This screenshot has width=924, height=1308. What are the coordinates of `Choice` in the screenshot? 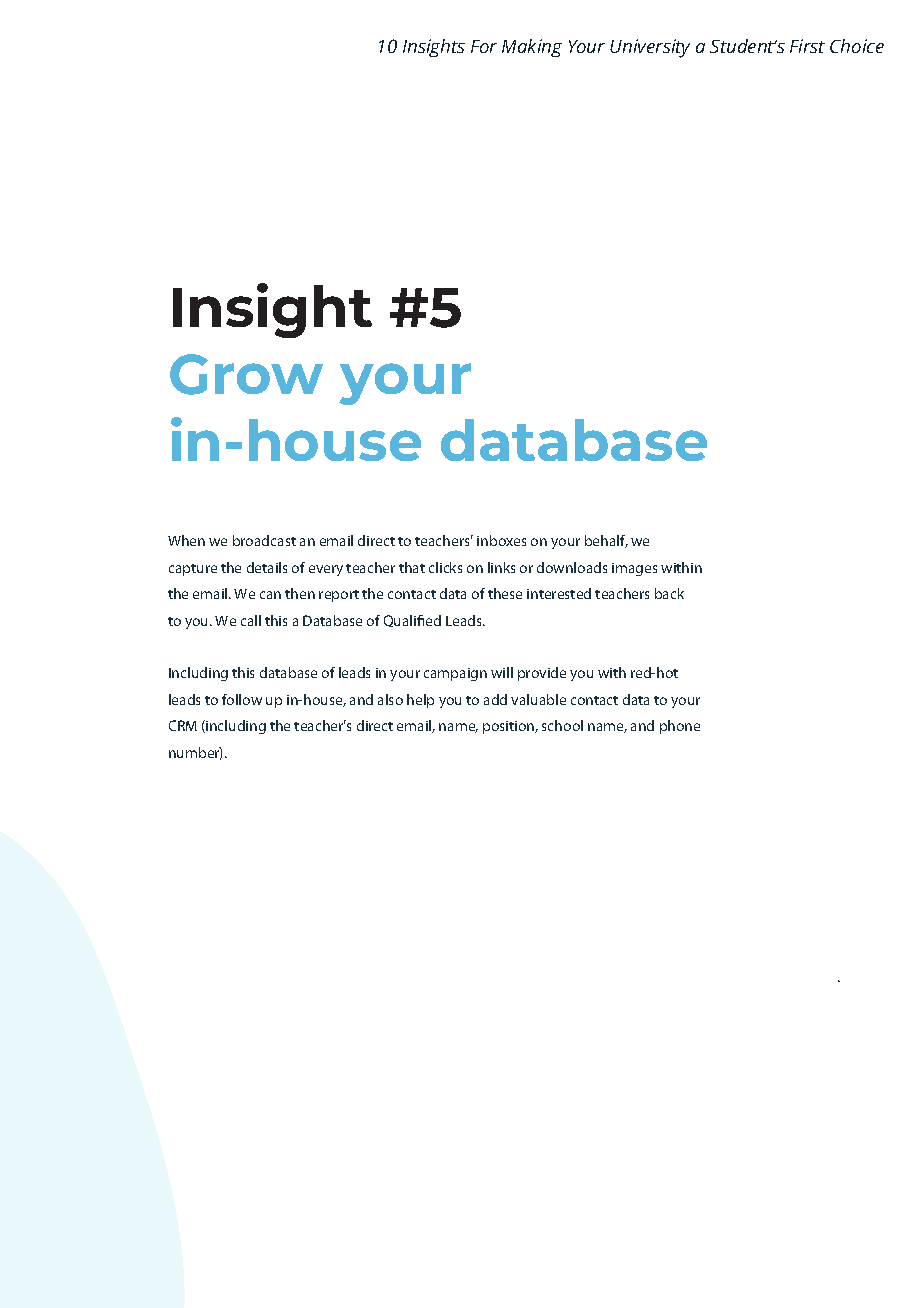 It's located at (857, 46).
